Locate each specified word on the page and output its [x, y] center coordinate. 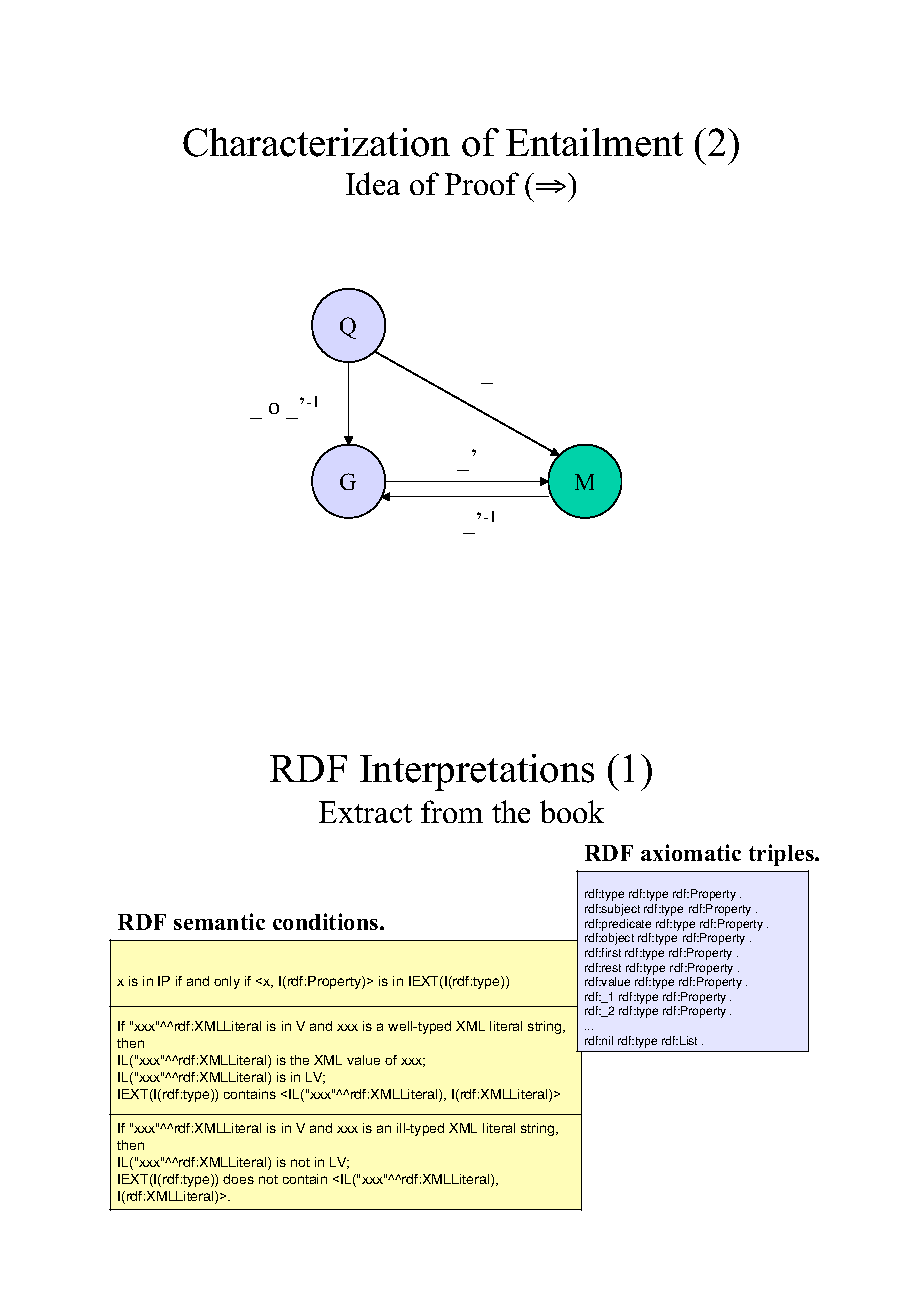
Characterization [316, 142]
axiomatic [691, 852]
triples [782, 855]
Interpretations [477, 772]
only [227, 982]
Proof [482, 183]
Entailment [594, 142]
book [572, 811]
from [452, 811]
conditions [327, 921]
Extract [365, 812]
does [238, 1179]
